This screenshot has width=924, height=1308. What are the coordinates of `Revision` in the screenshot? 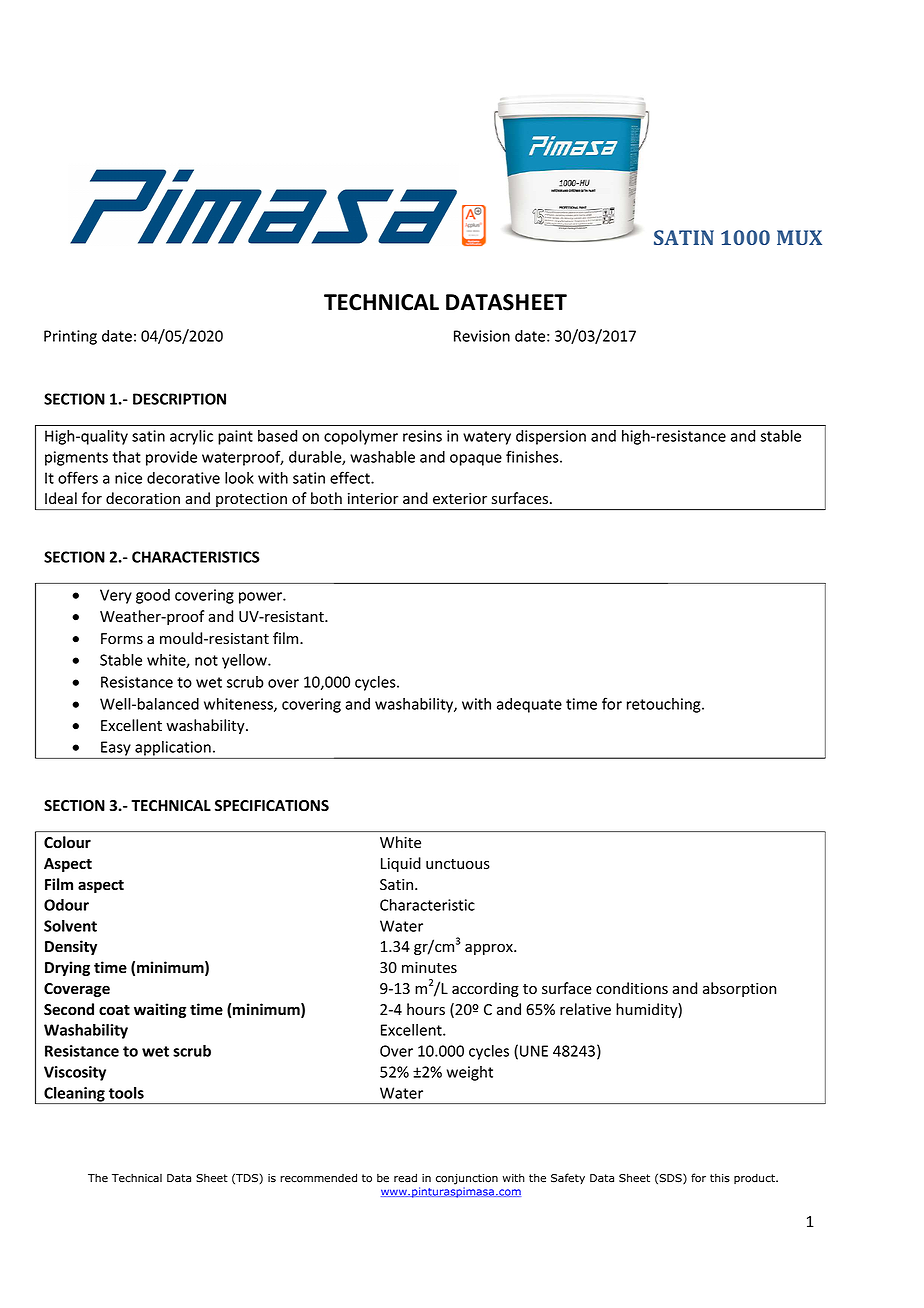 It's located at (482, 336).
